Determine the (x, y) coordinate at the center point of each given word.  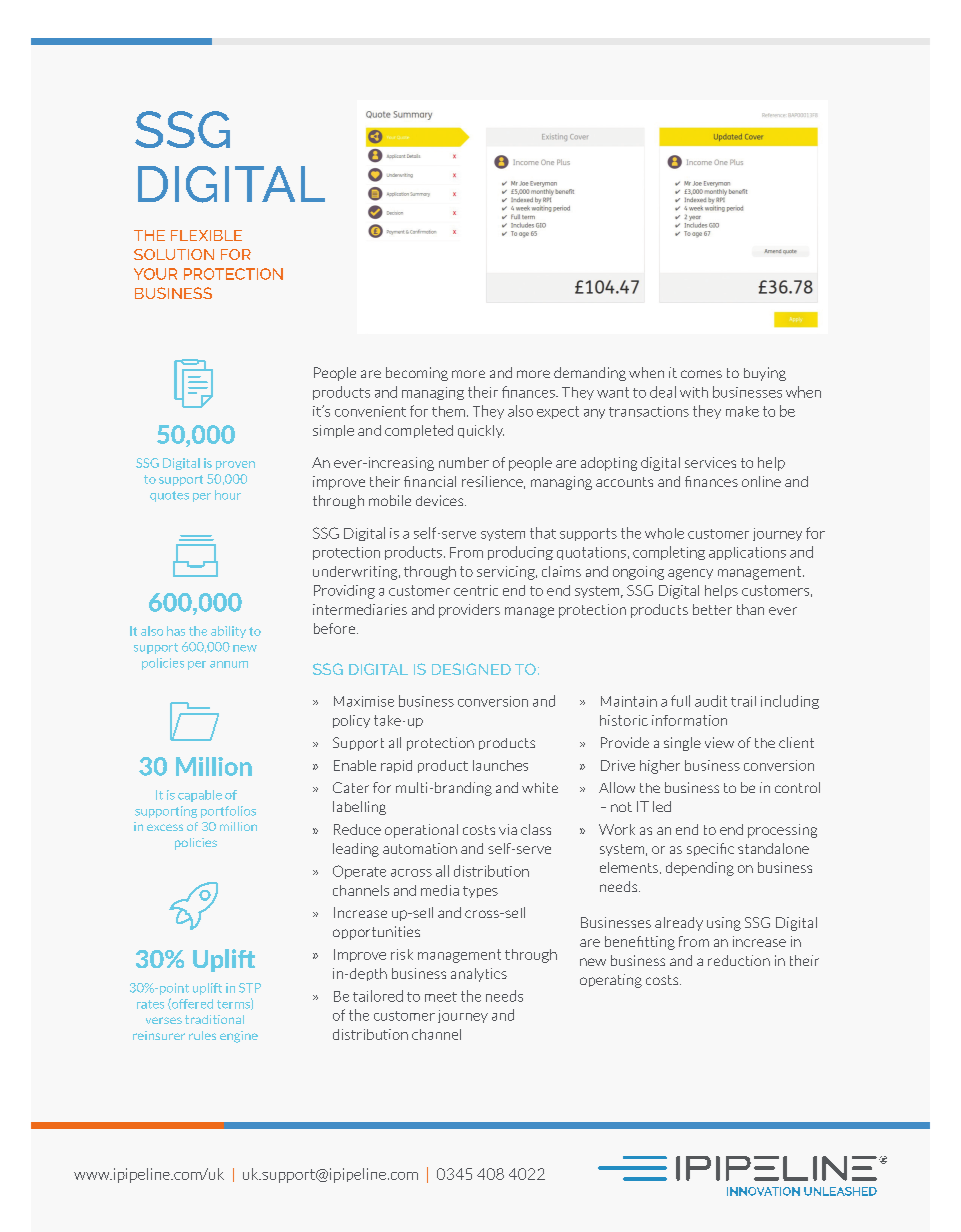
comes (701, 374)
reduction (739, 960)
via (508, 829)
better (712, 609)
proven (235, 465)
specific (710, 849)
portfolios (228, 812)
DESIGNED (471, 669)
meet (441, 997)
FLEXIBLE (206, 235)
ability (228, 632)
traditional (214, 1019)
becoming (417, 374)
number (464, 462)
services (710, 462)
